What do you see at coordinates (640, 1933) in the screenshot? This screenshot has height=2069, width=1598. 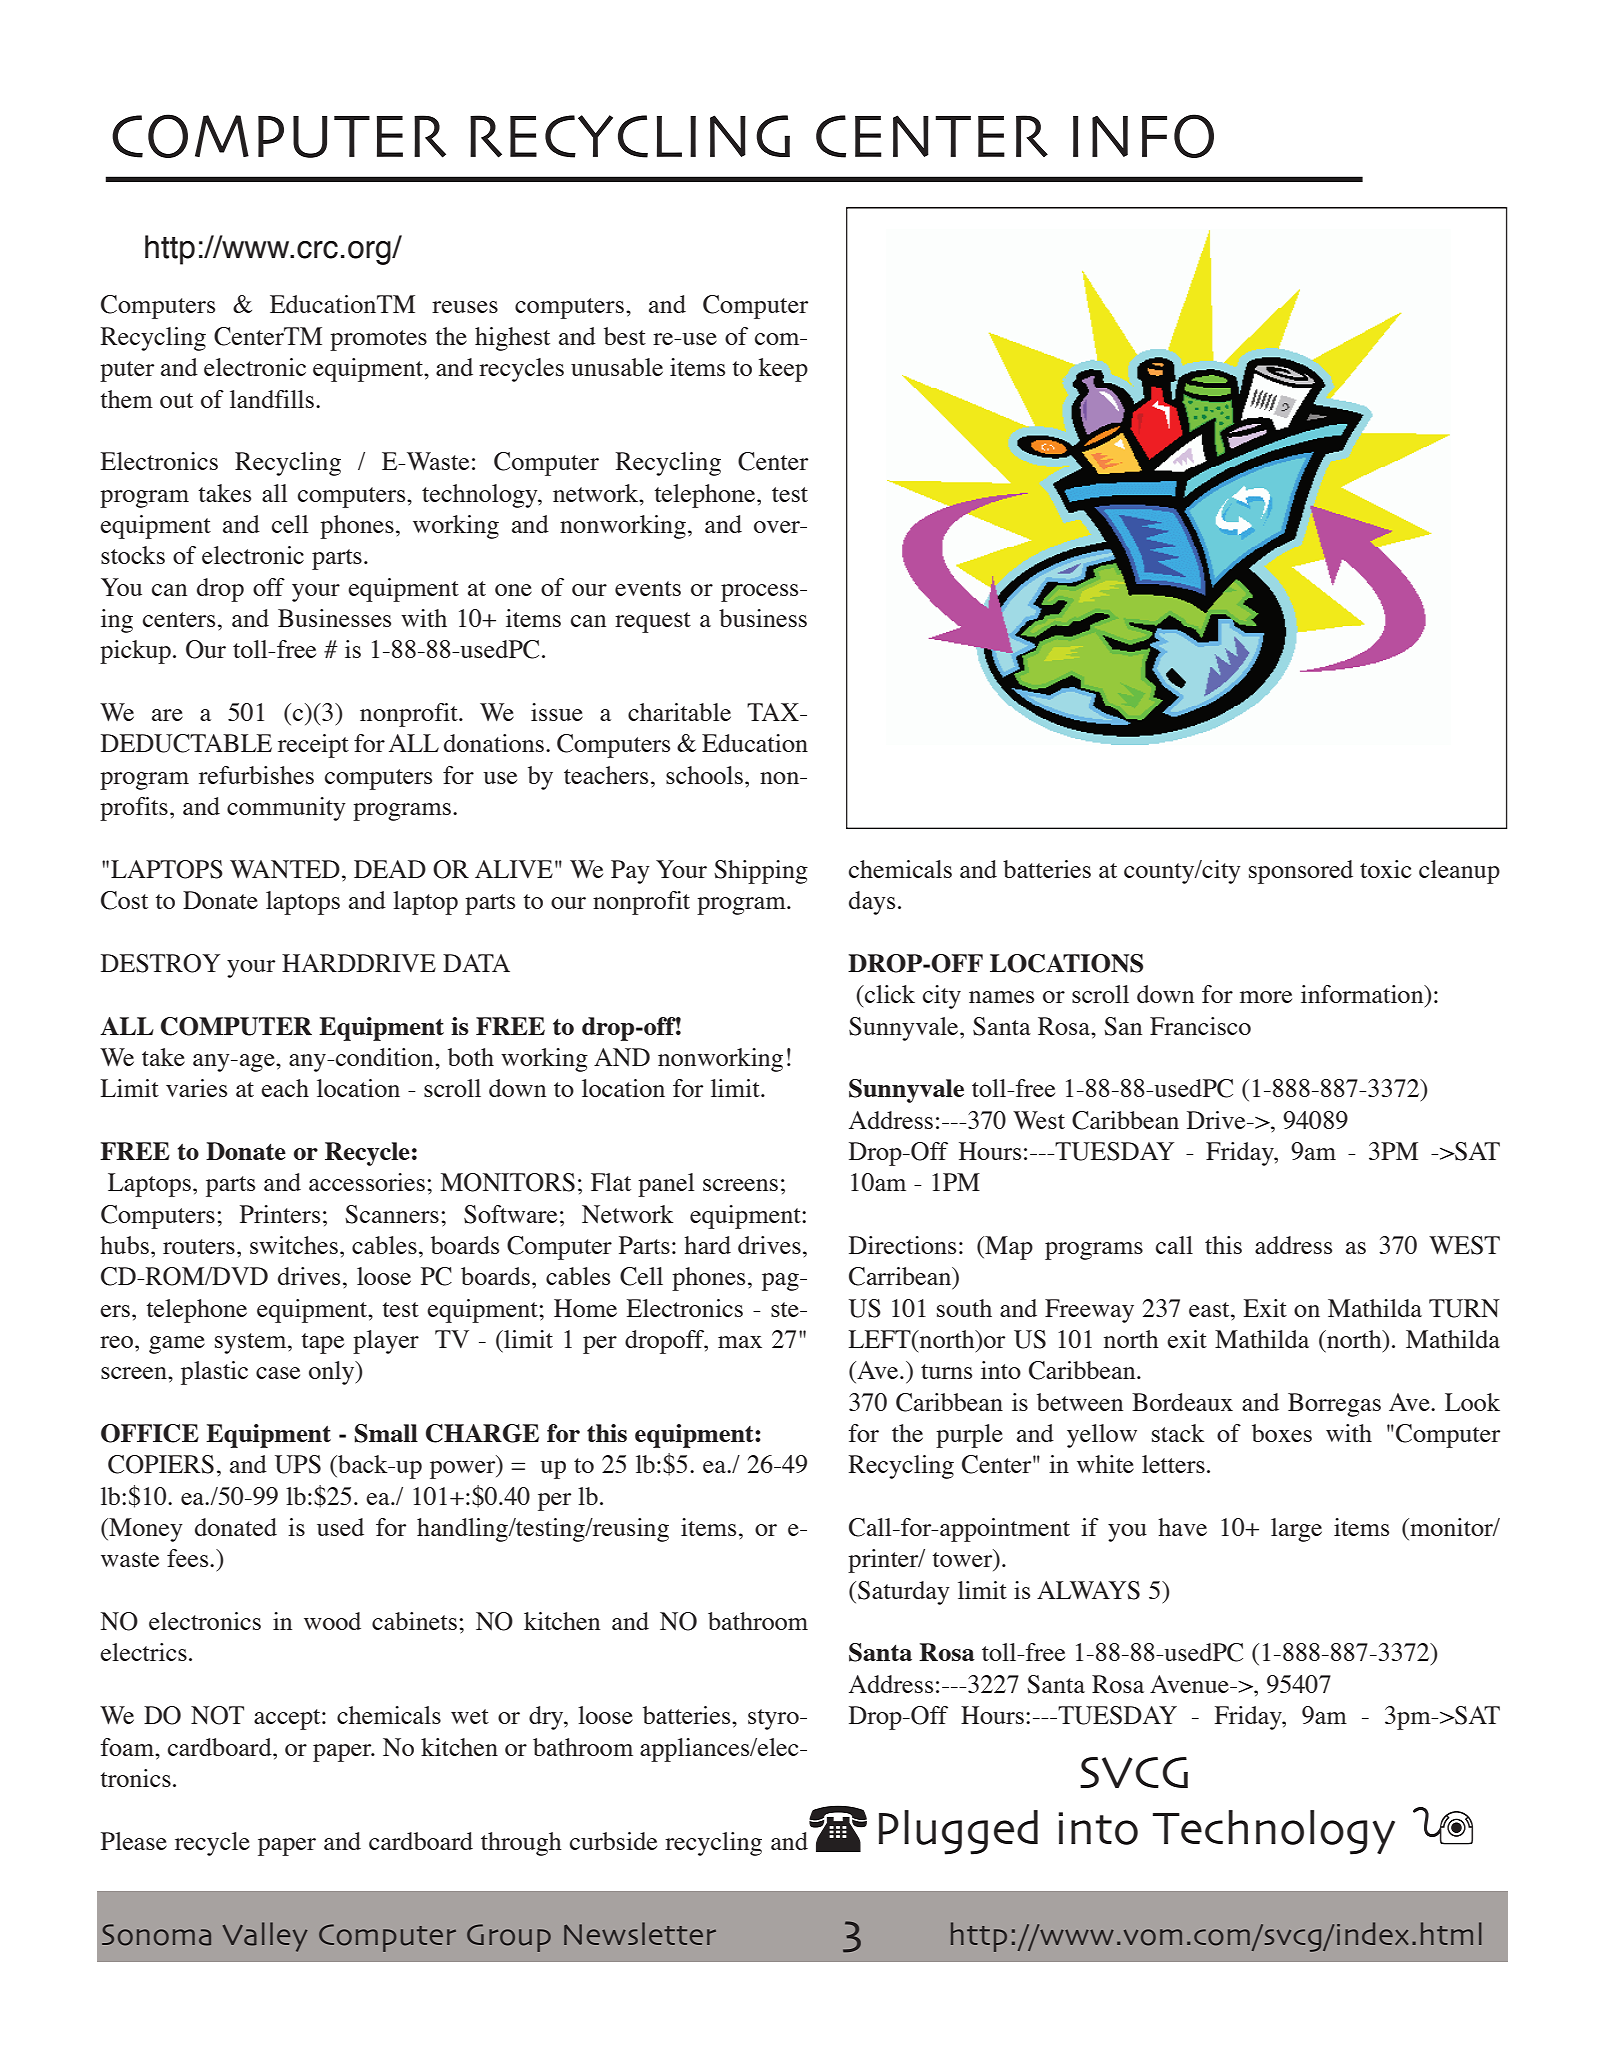 I see `Newsletter` at bounding box center [640, 1933].
